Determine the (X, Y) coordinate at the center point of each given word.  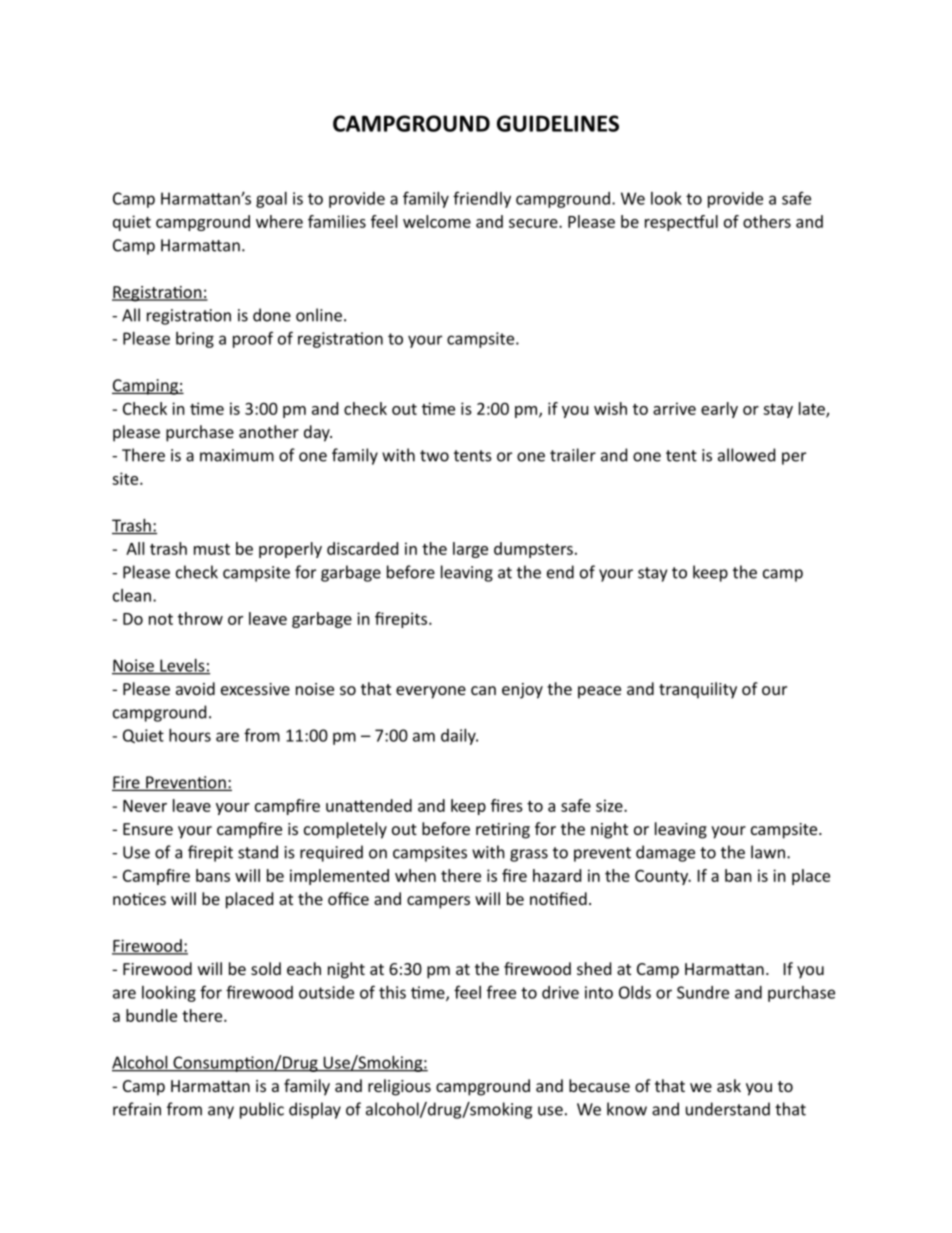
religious (399, 1087)
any (221, 1112)
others (767, 221)
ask (729, 1085)
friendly (482, 199)
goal (271, 200)
